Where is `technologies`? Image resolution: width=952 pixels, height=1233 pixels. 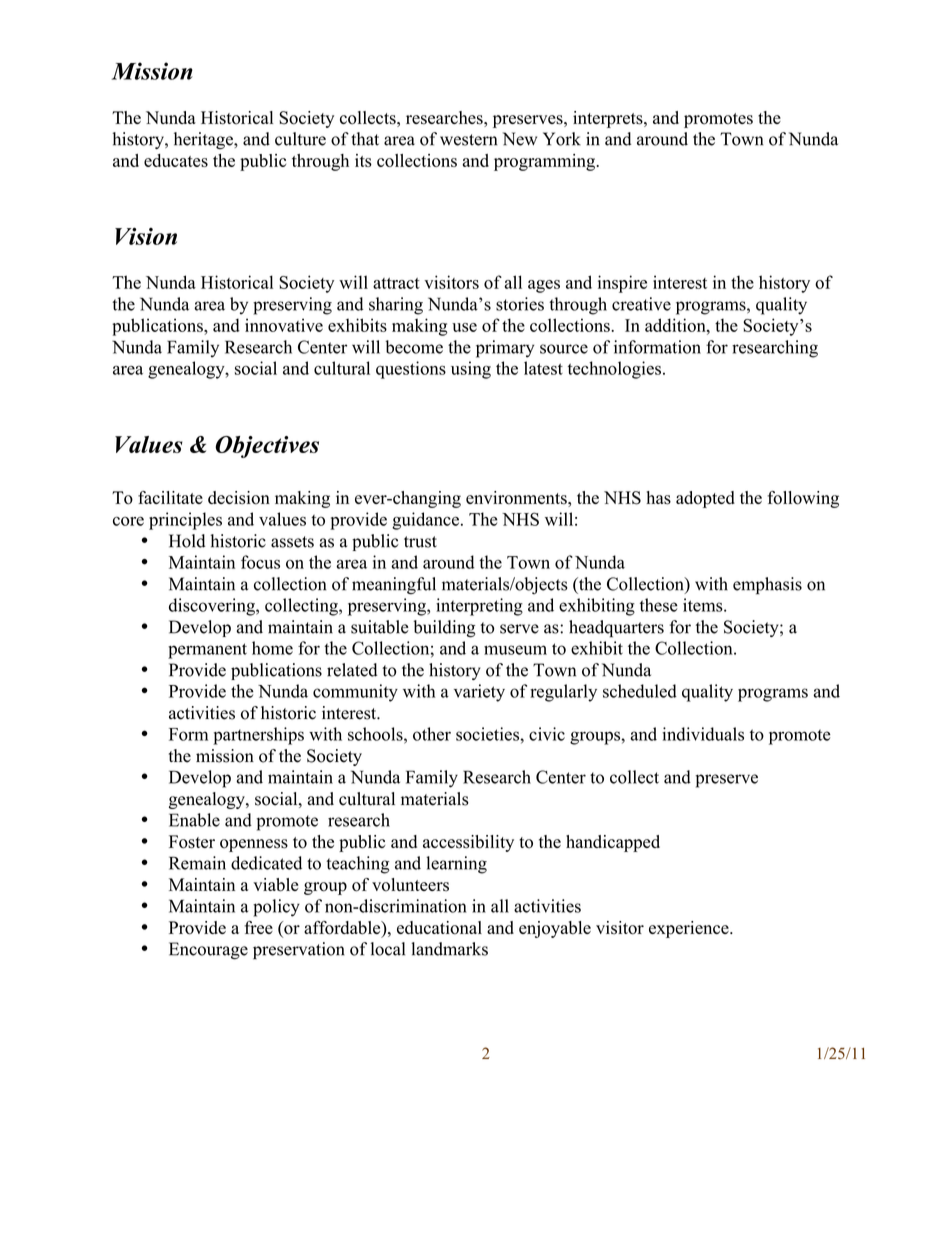
technologies is located at coordinates (614, 370).
